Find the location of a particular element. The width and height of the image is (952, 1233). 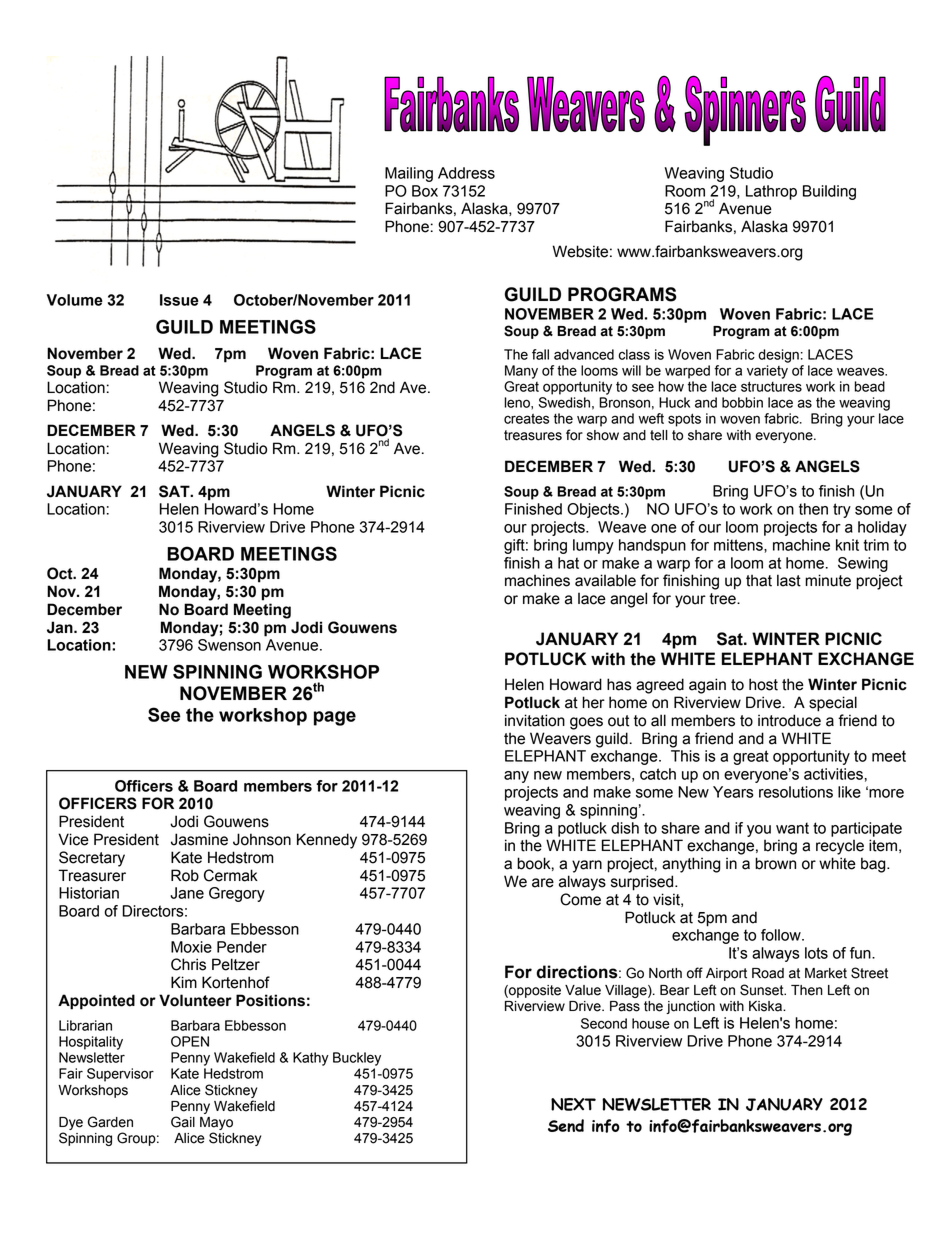

Gail is located at coordinates (183, 1122).
